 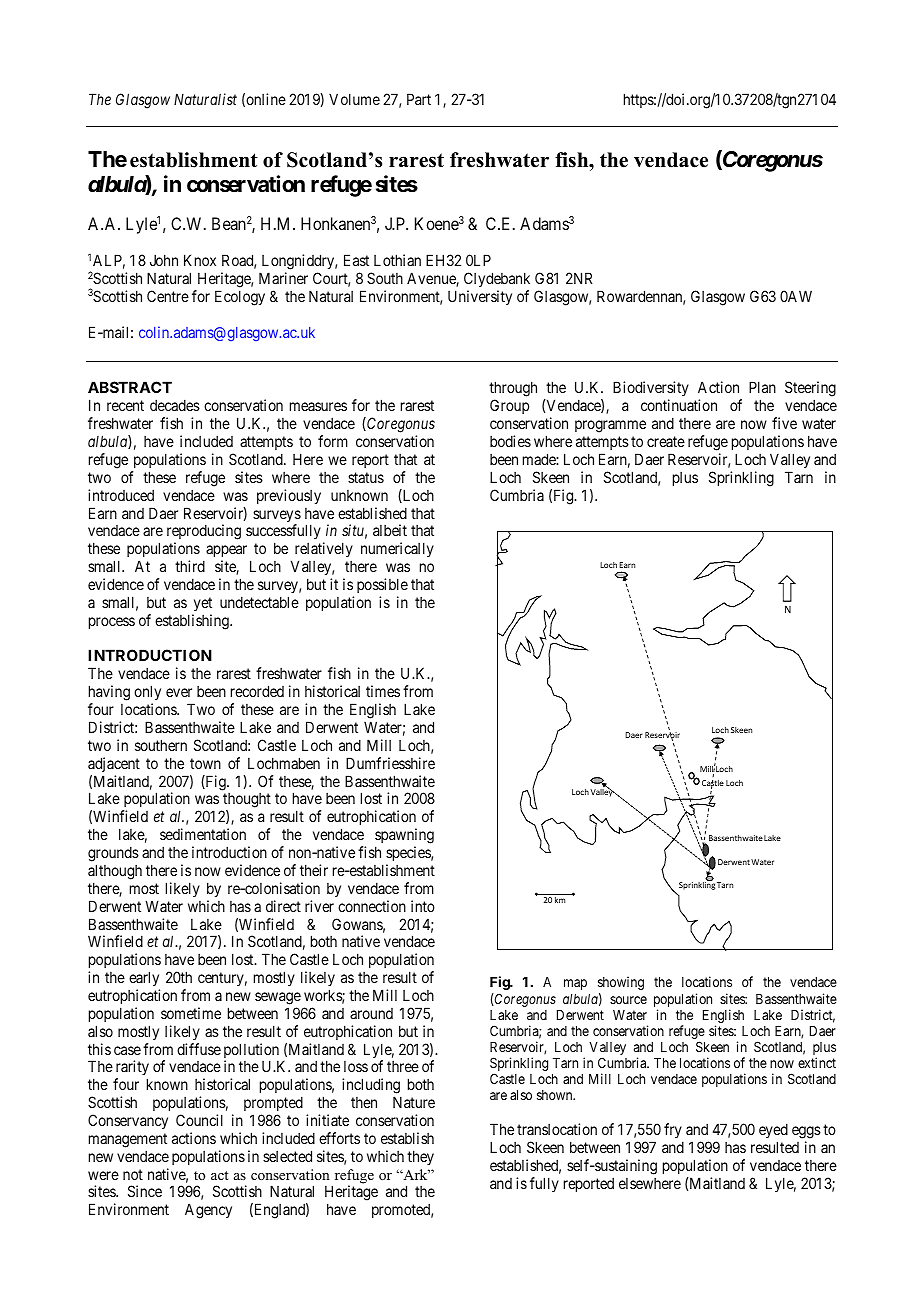 I want to click on Knox, so click(x=200, y=260).
